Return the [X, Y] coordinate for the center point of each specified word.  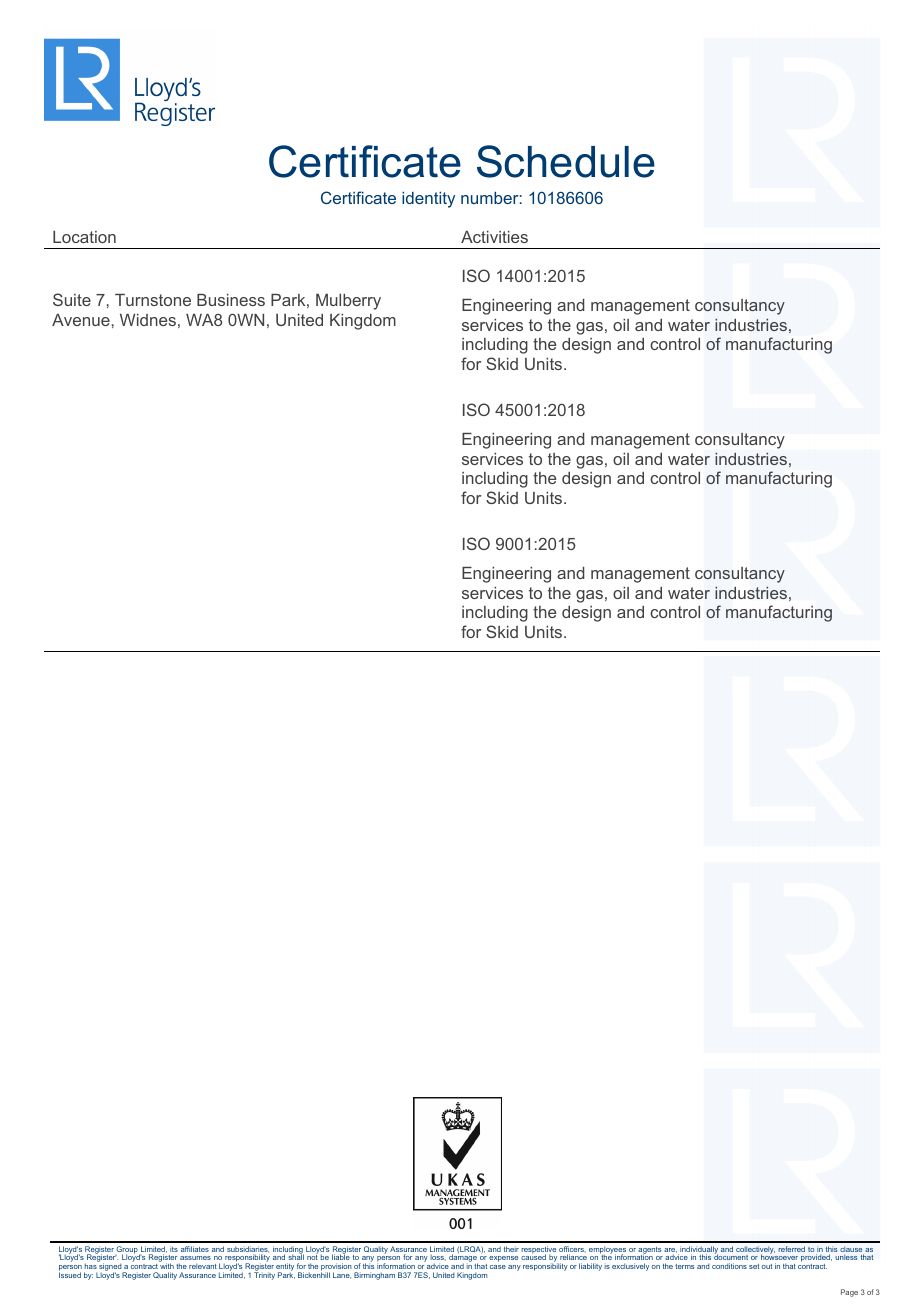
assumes [195, 1260]
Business [231, 300]
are [670, 1251]
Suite [72, 299]
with [167, 1266]
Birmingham [374, 1276]
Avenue [81, 320]
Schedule [566, 161]
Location [84, 237]
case [498, 1267]
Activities [494, 237]
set [754, 1266]
